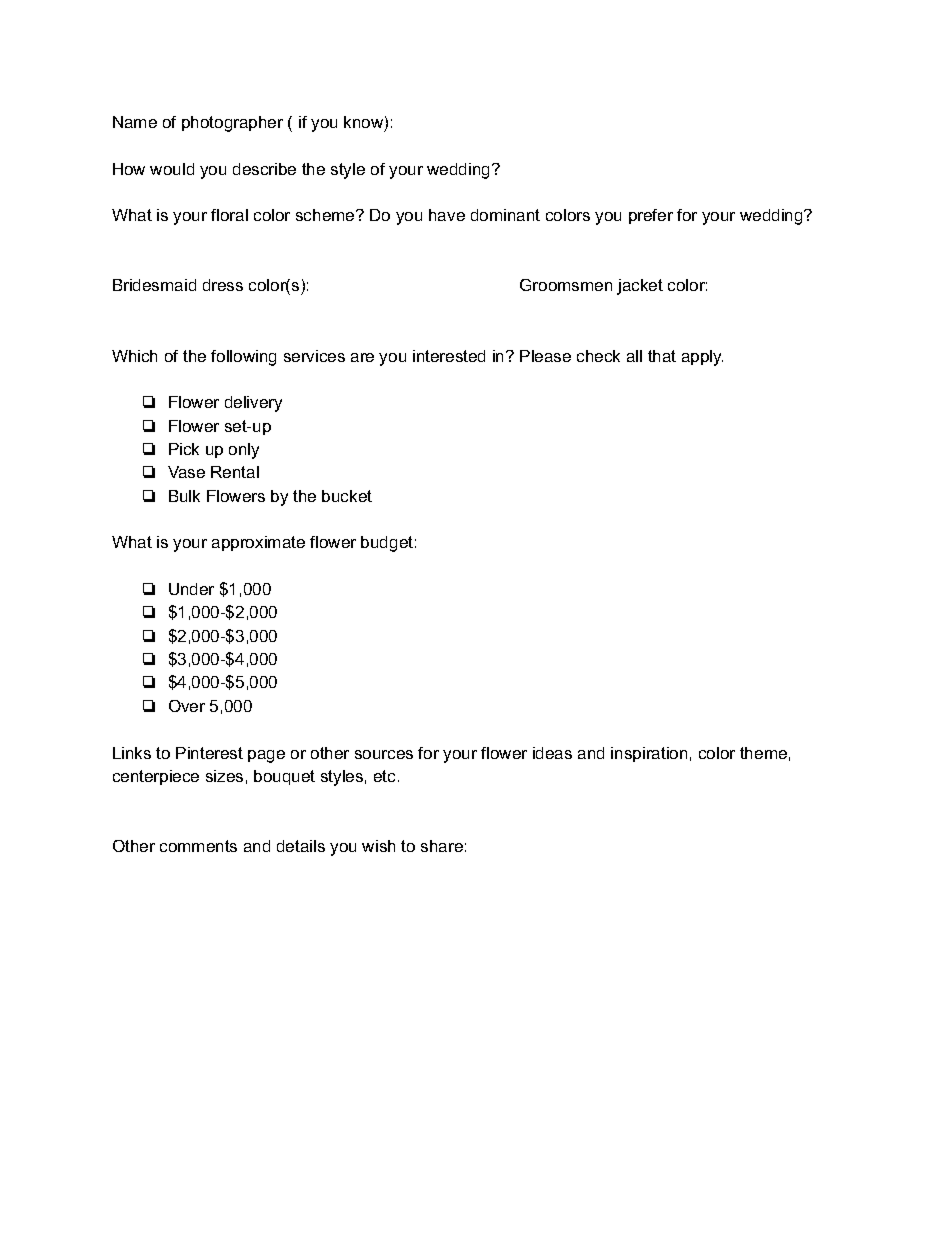 The height and width of the document is (1233, 952). Describe the element at coordinates (634, 356) in the document. I see `all` at that location.
